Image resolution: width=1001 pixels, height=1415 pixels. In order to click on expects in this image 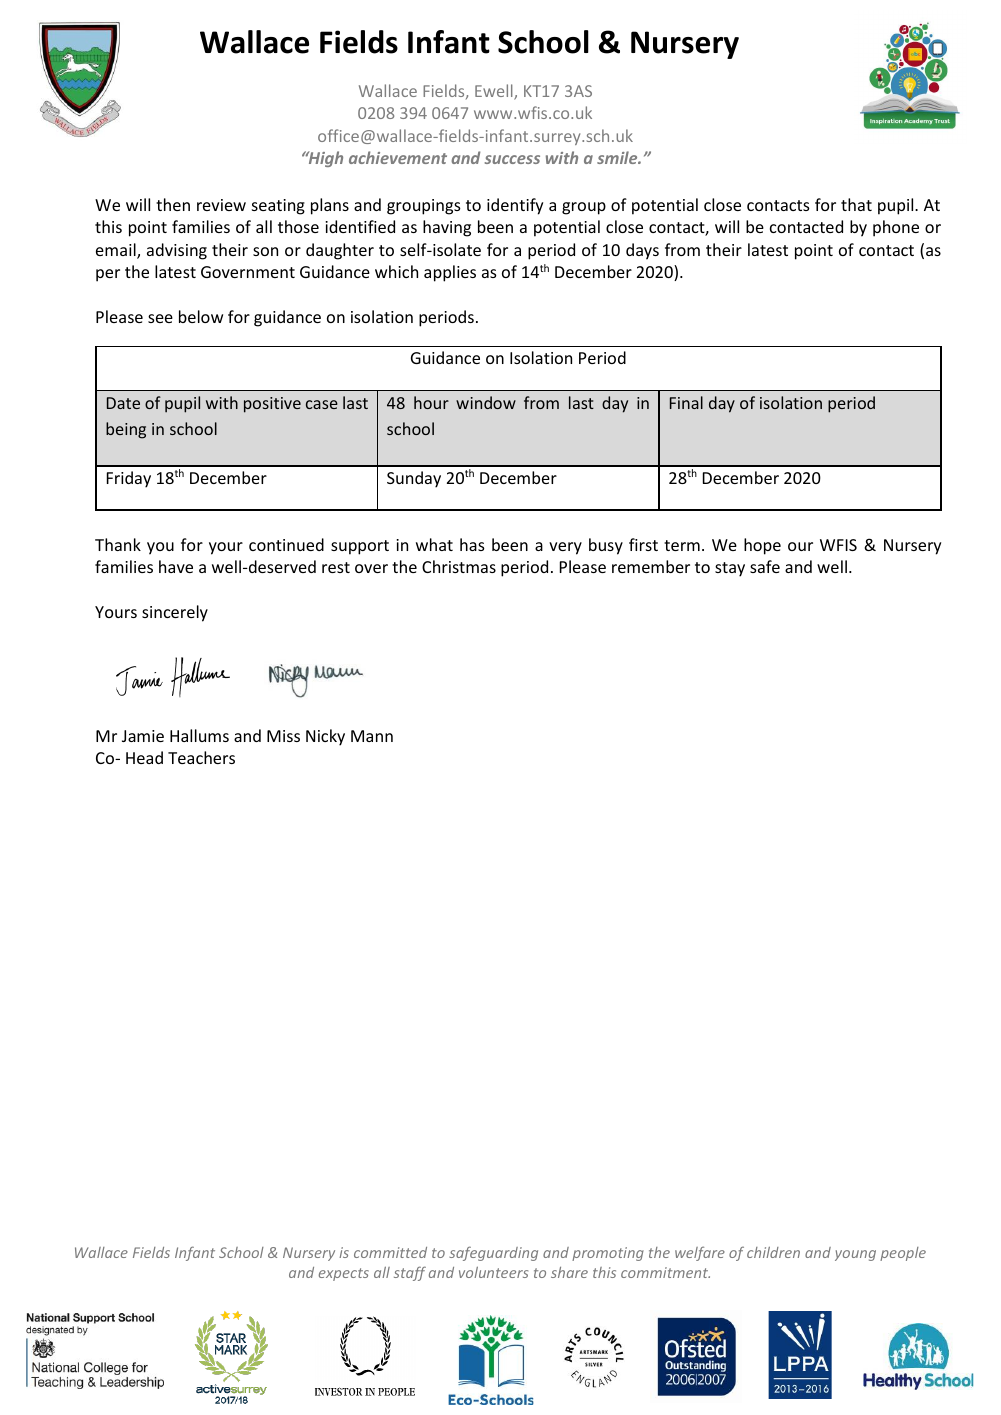, I will do `click(344, 1274)`.
